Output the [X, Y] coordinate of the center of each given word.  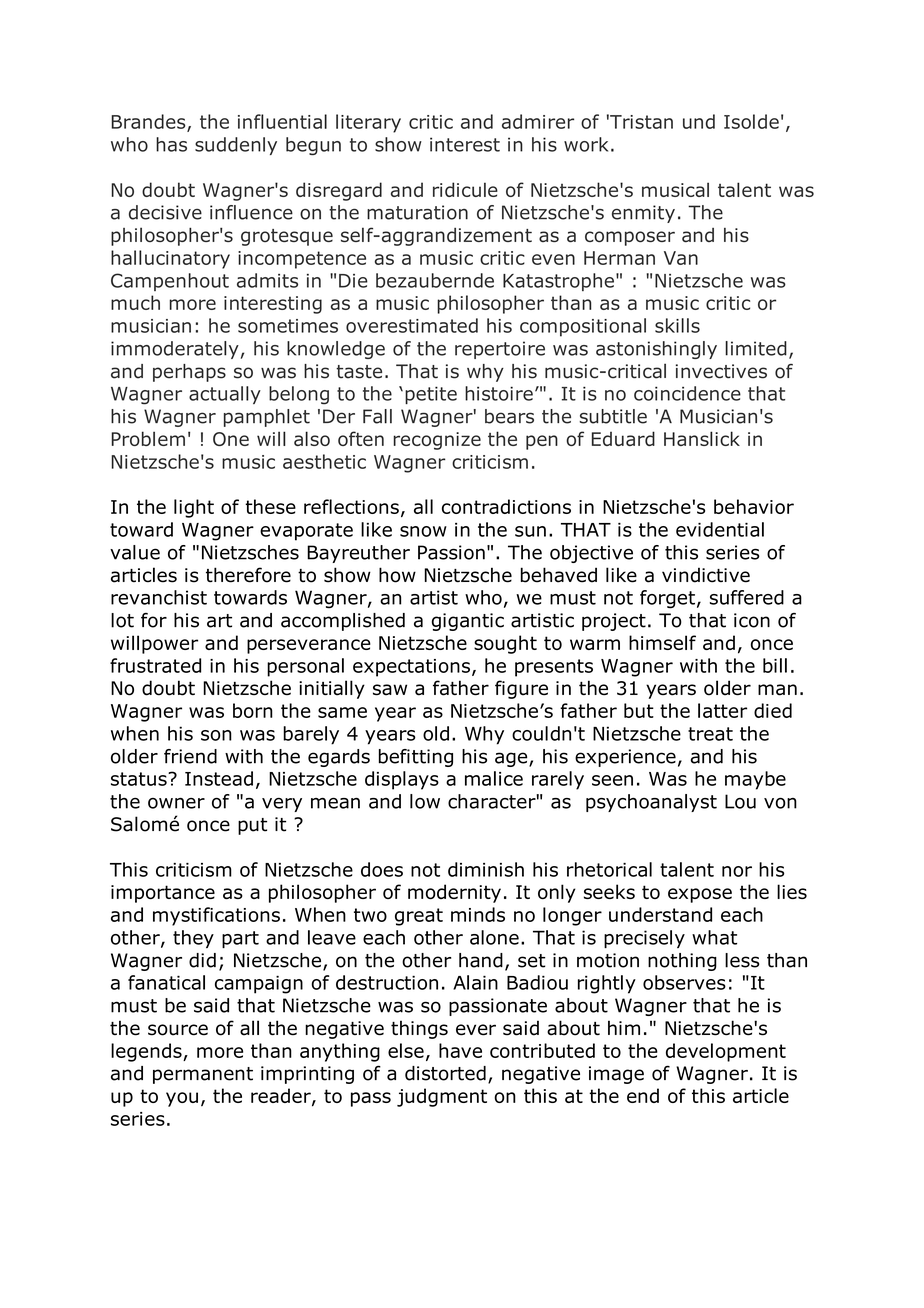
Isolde [751, 121]
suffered [747, 597]
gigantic [468, 622]
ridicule [465, 189]
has [171, 144]
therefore [248, 575]
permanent [203, 1075]
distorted [445, 1073]
